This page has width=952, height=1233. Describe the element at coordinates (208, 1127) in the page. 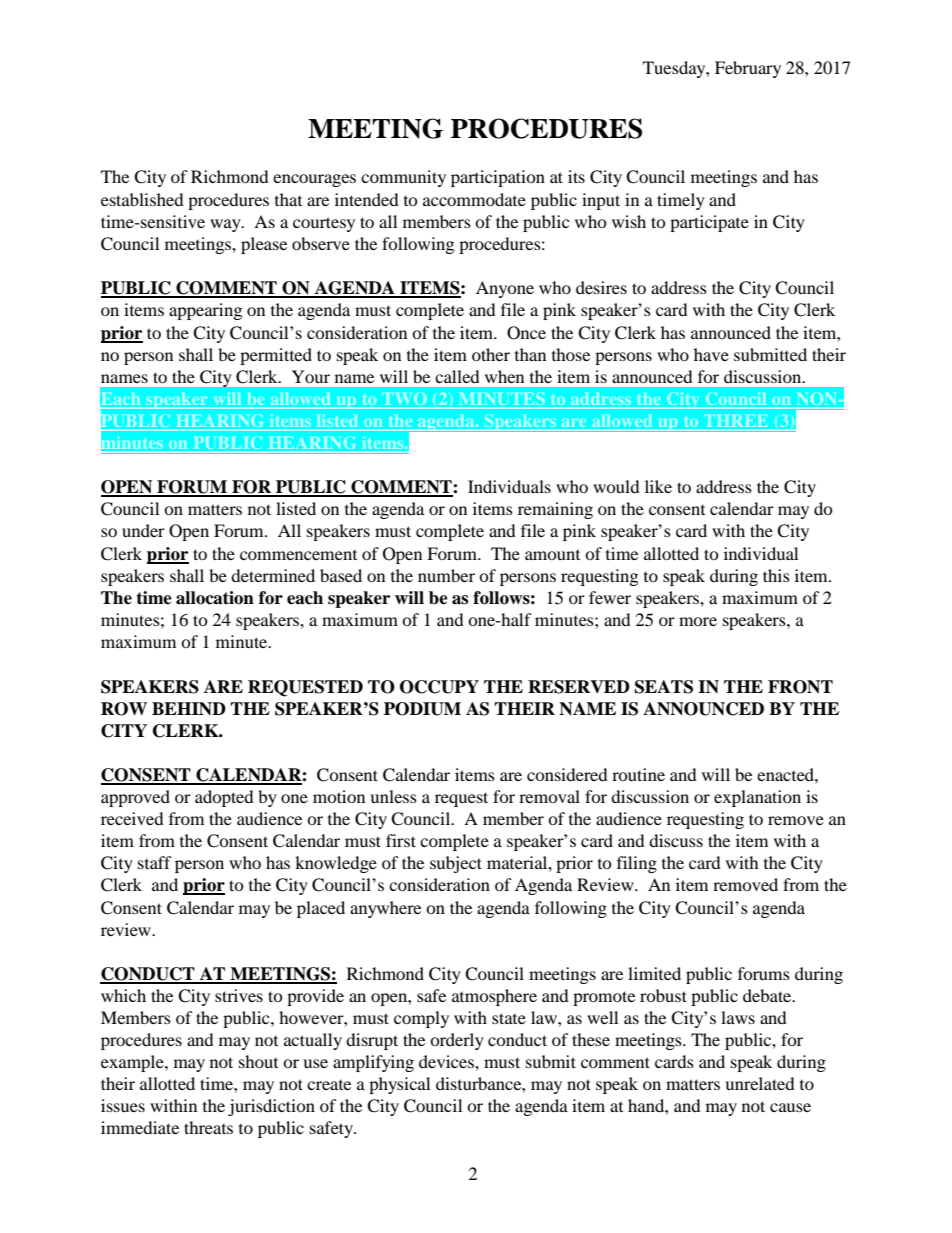

I see `threats` at that location.
